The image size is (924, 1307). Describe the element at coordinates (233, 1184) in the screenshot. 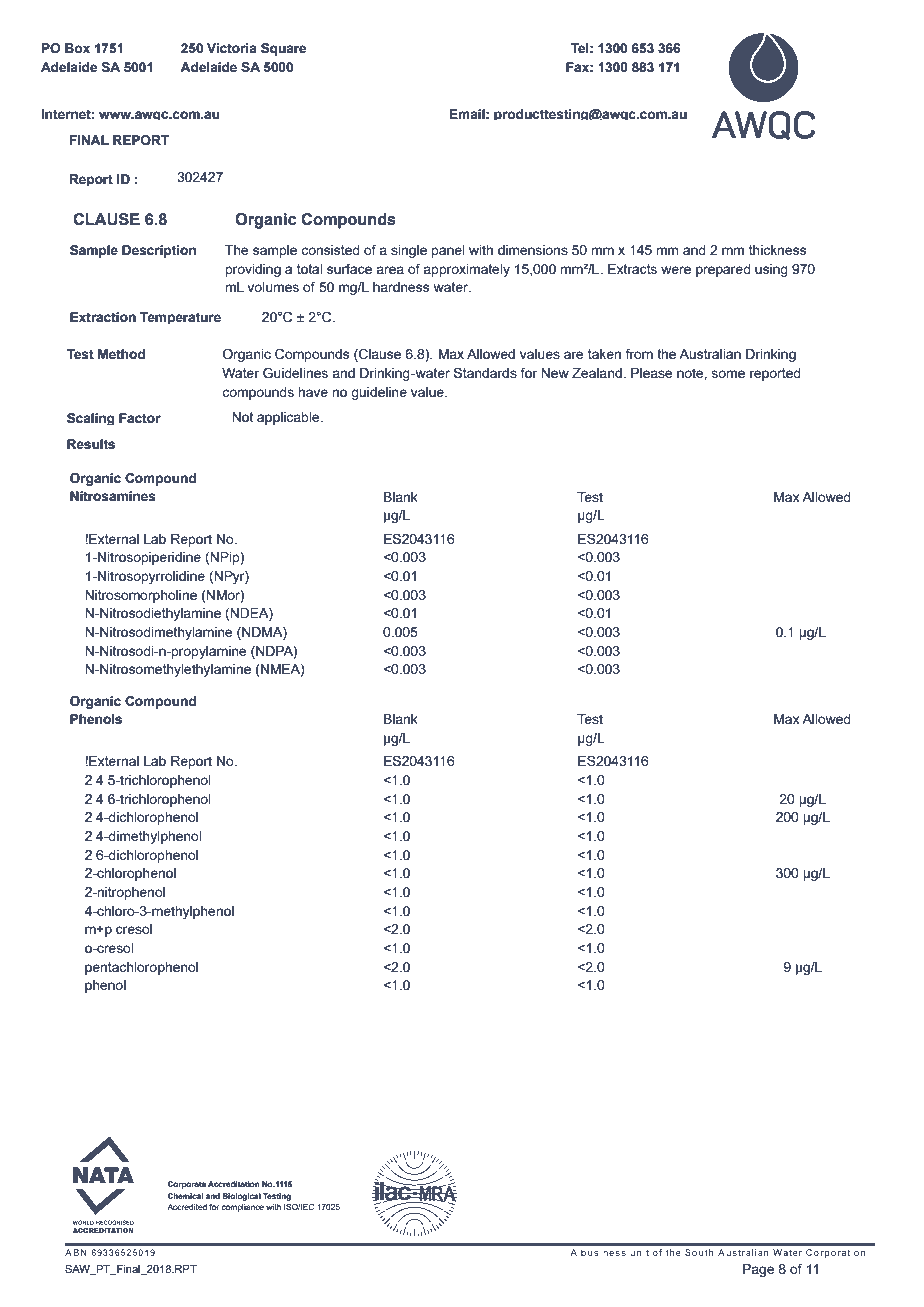

I see `Accreditation` at that location.
